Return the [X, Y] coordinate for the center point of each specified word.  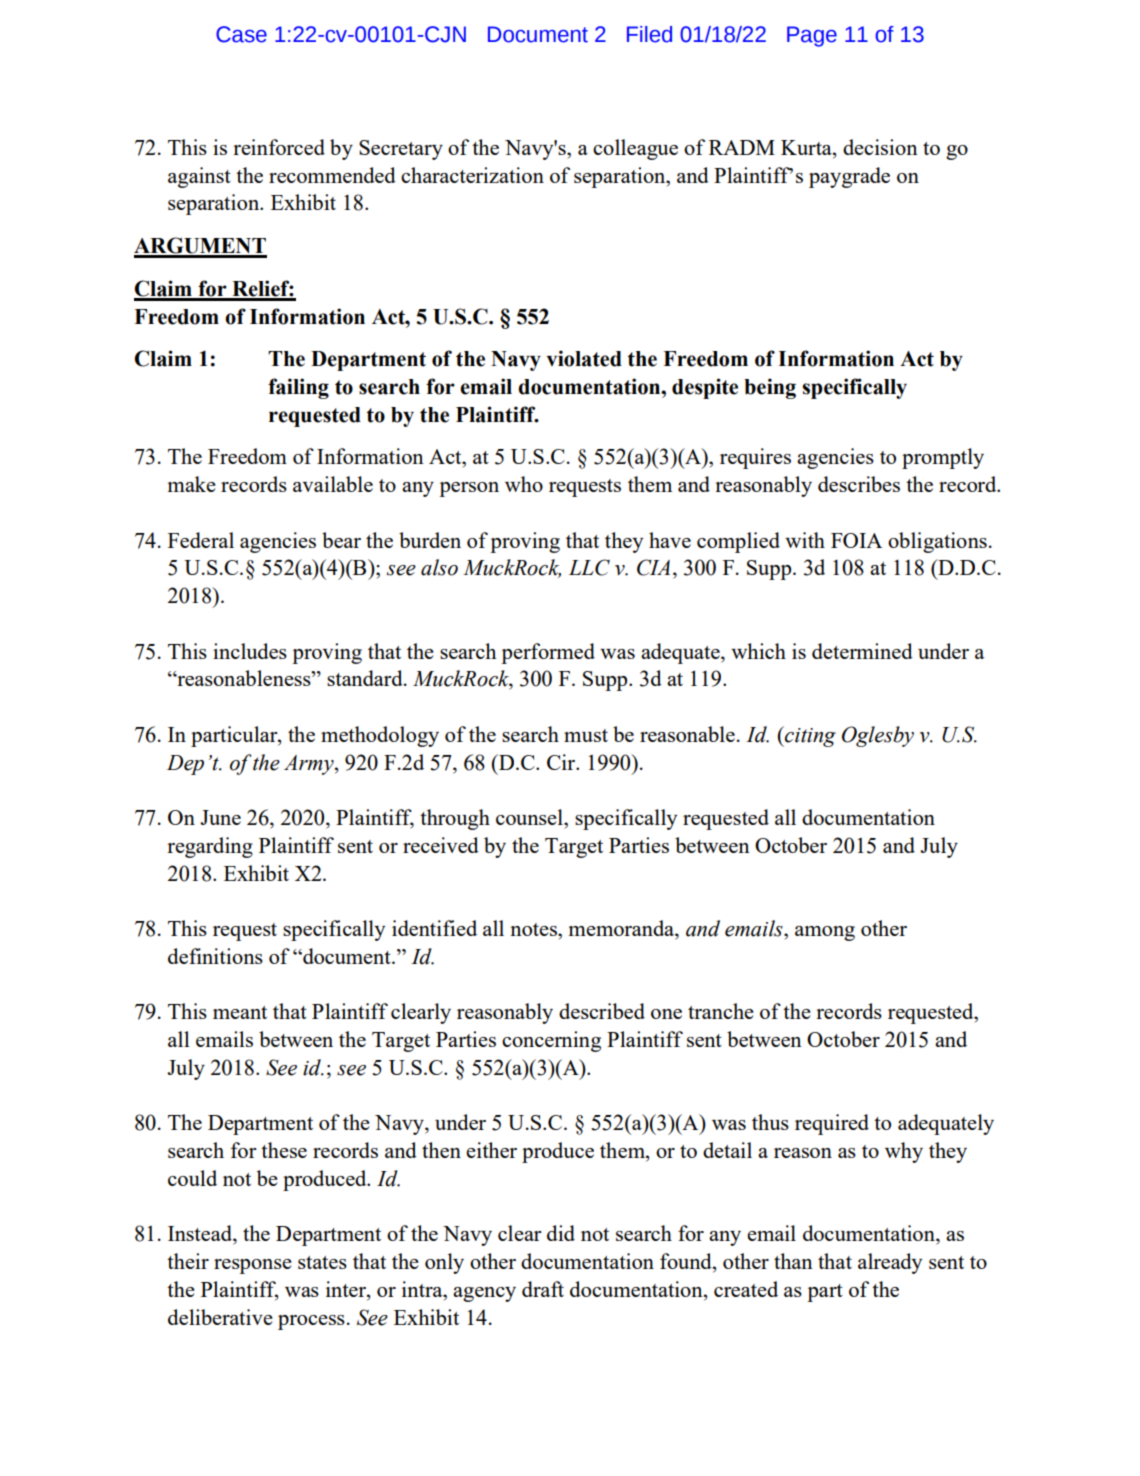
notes [534, 929]
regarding [210, 847]
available [333, 484]
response [253, 1266]
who [524, 484]
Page [812, 36]
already [890, 1263]
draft [543, 1289]
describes [859, 484]
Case [241, 34]
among [825, 933]
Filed [649, 34]
